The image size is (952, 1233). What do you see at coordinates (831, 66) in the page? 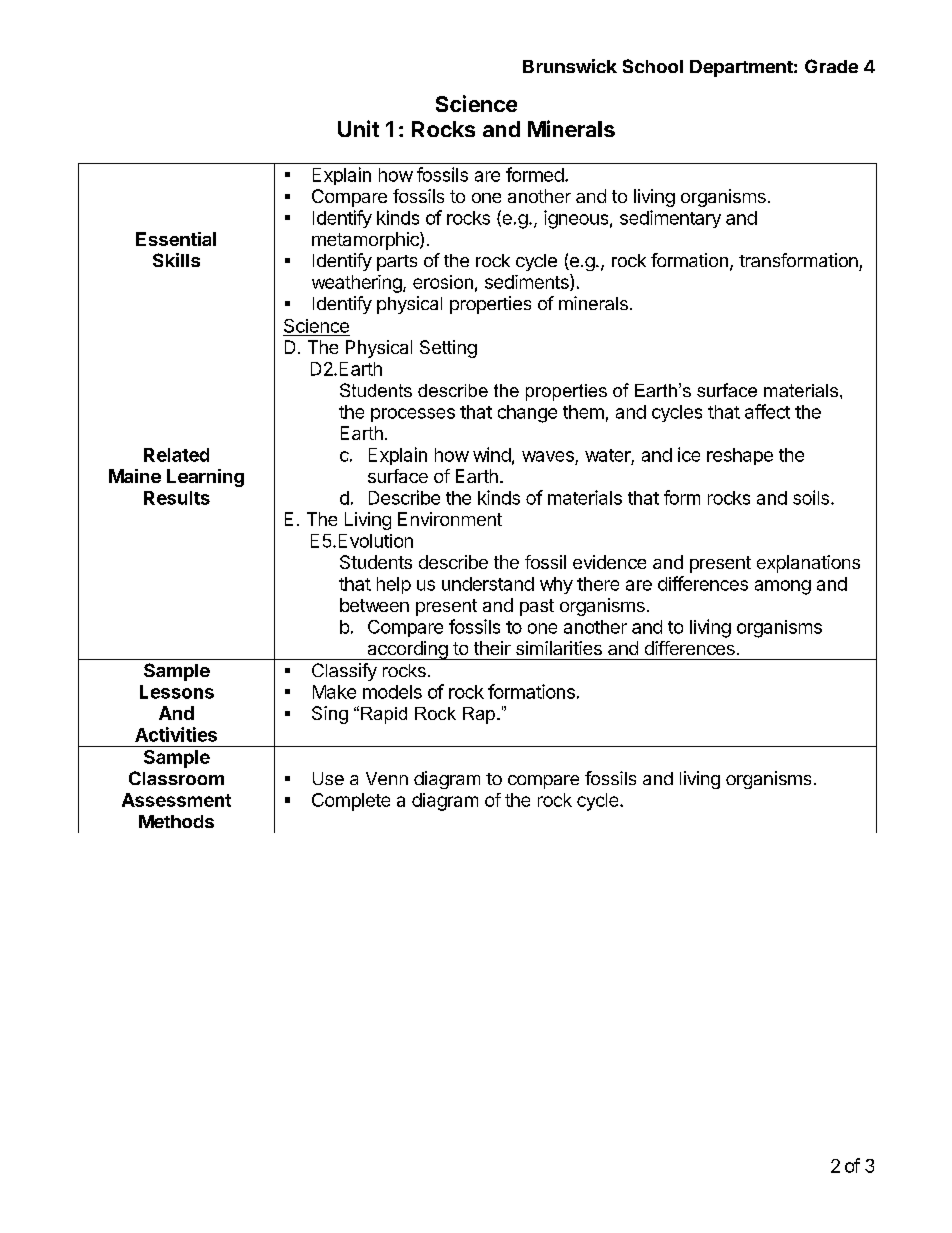
I see `Grade` at bounding box center [831, 66].
